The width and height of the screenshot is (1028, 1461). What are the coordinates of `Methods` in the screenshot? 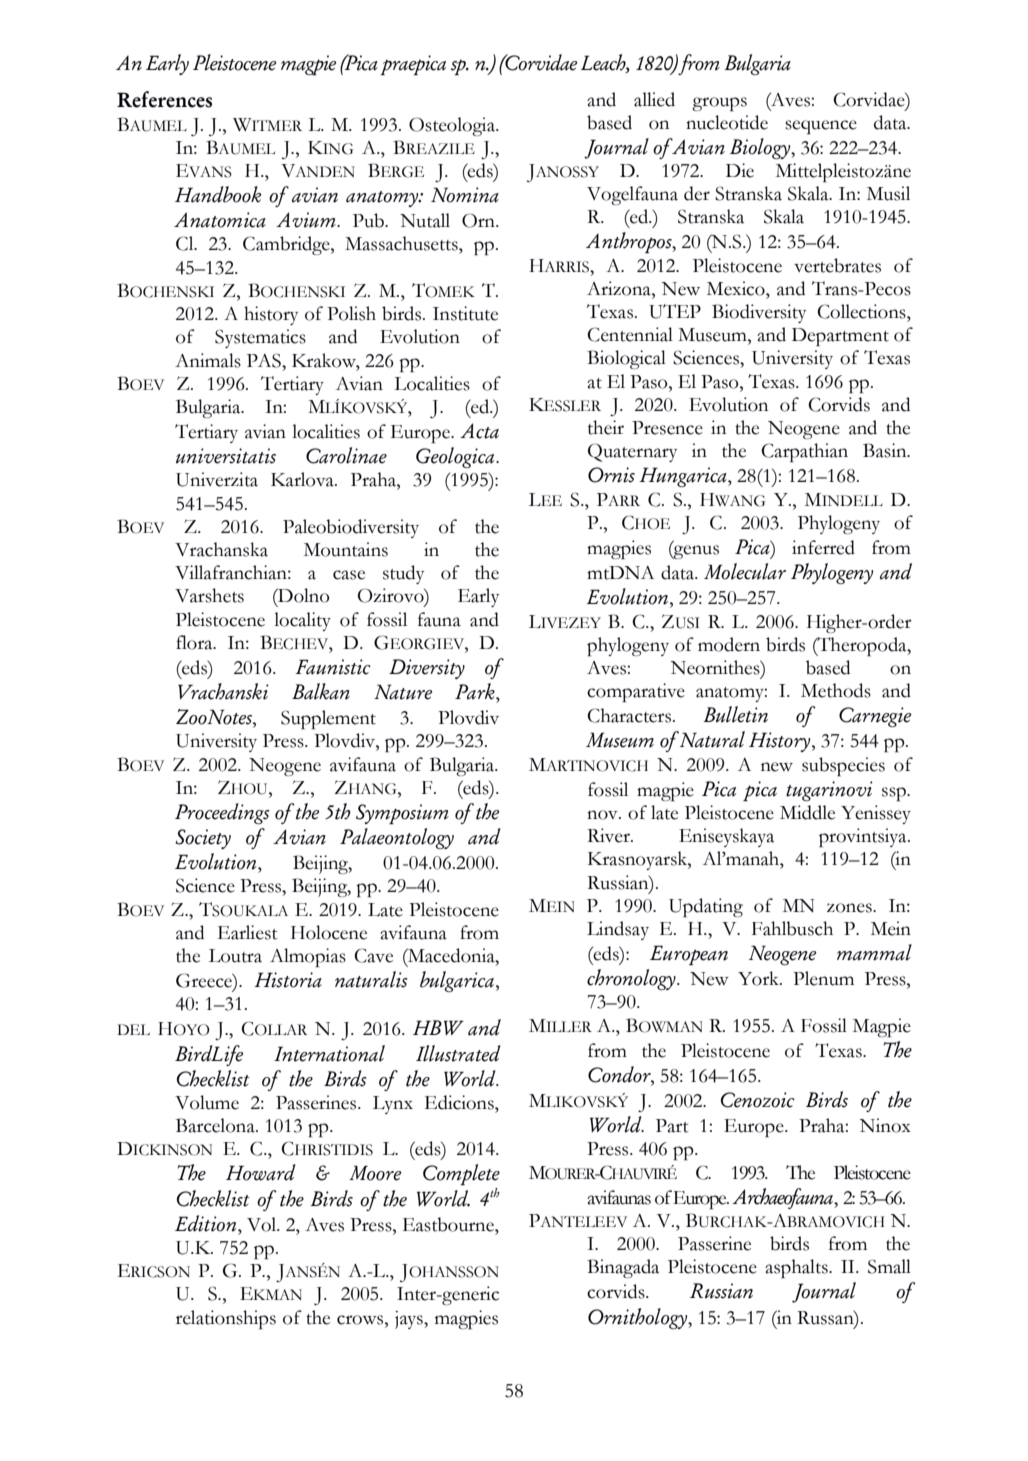 It's located at (836, 690).
